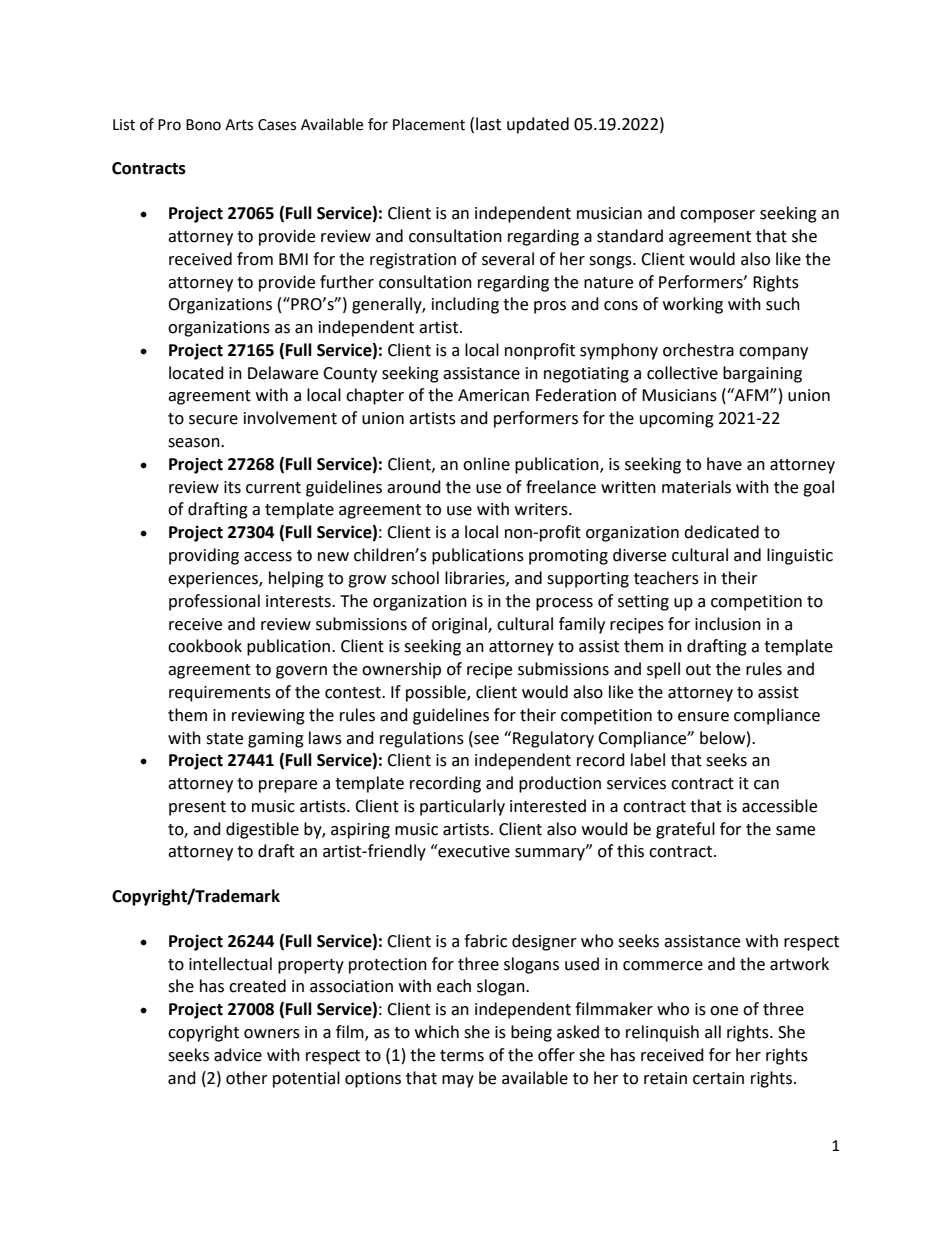 This image has height=1233, width=952. Describe the element at coordinates (717, 216) in the image. I see `composer` at that location.
